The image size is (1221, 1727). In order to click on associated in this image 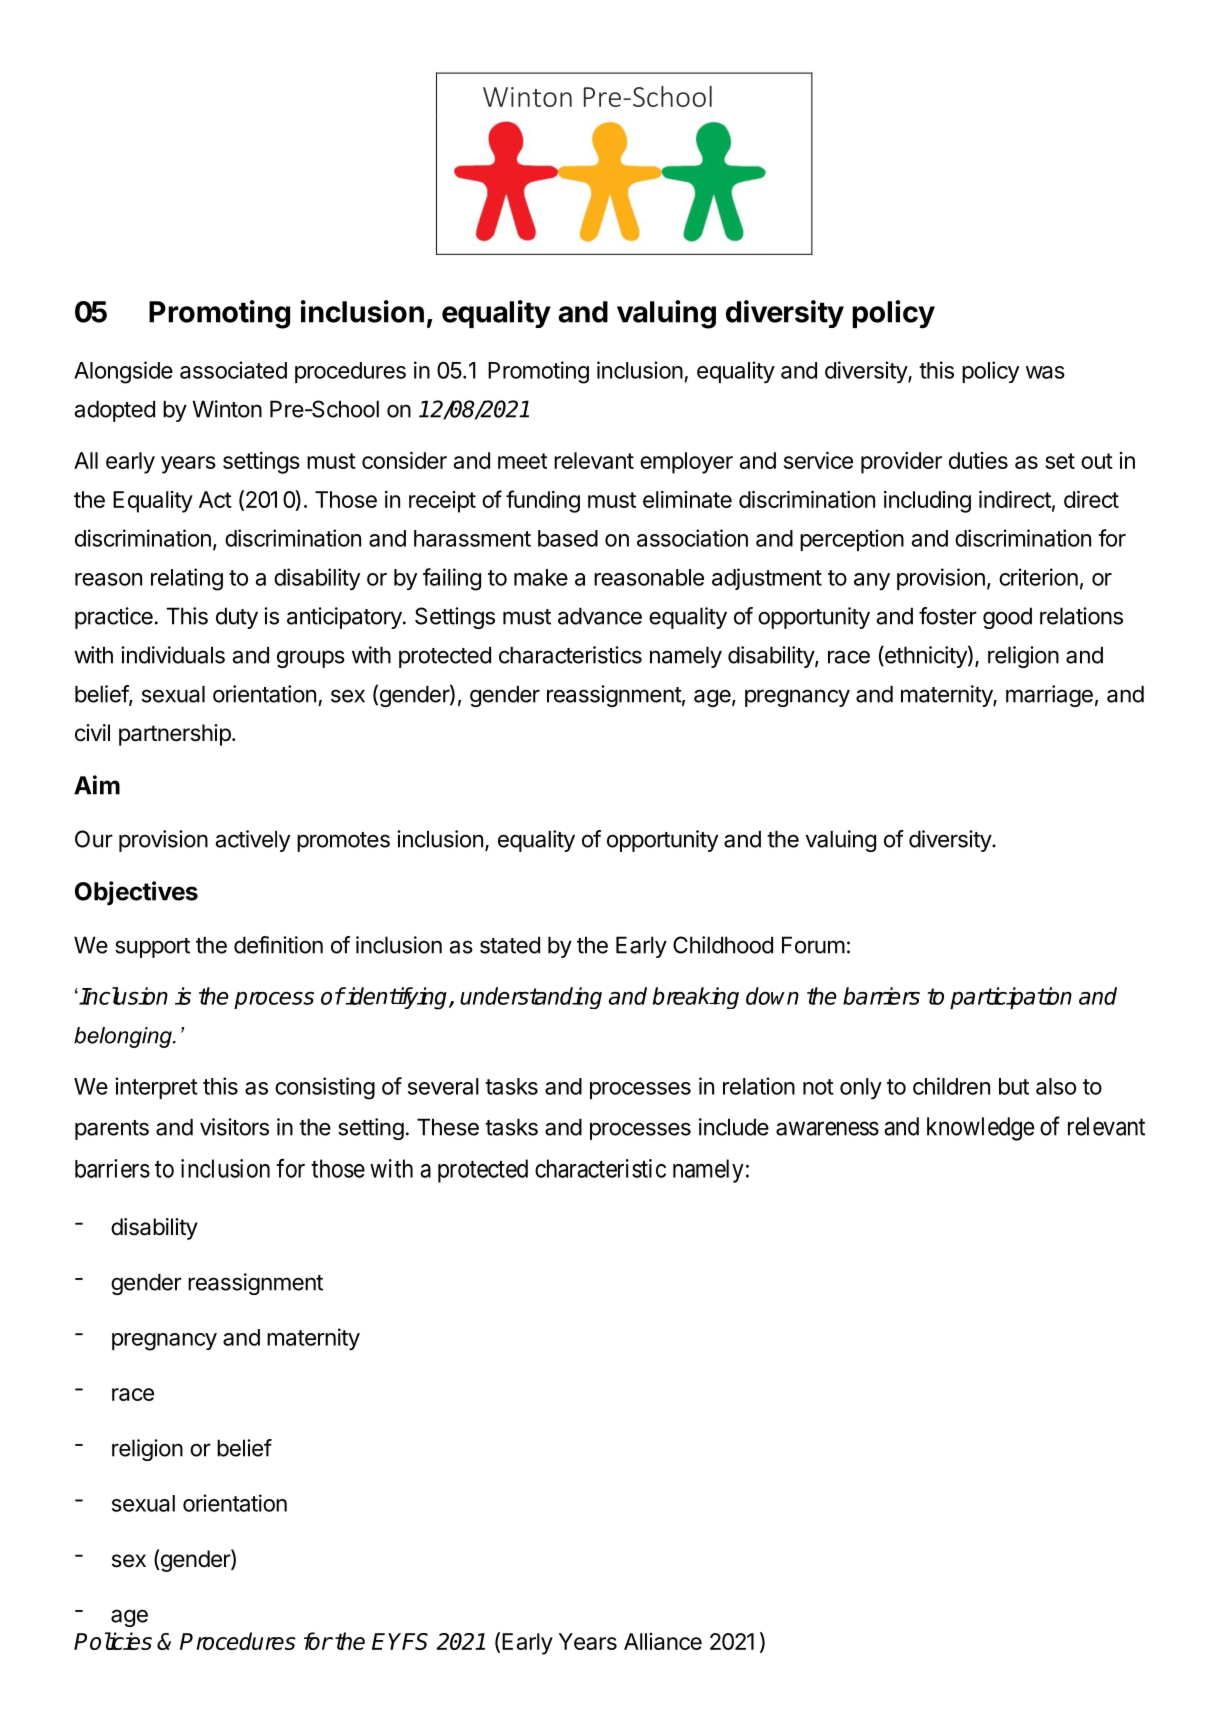, I will do `click(233, 370)`.
